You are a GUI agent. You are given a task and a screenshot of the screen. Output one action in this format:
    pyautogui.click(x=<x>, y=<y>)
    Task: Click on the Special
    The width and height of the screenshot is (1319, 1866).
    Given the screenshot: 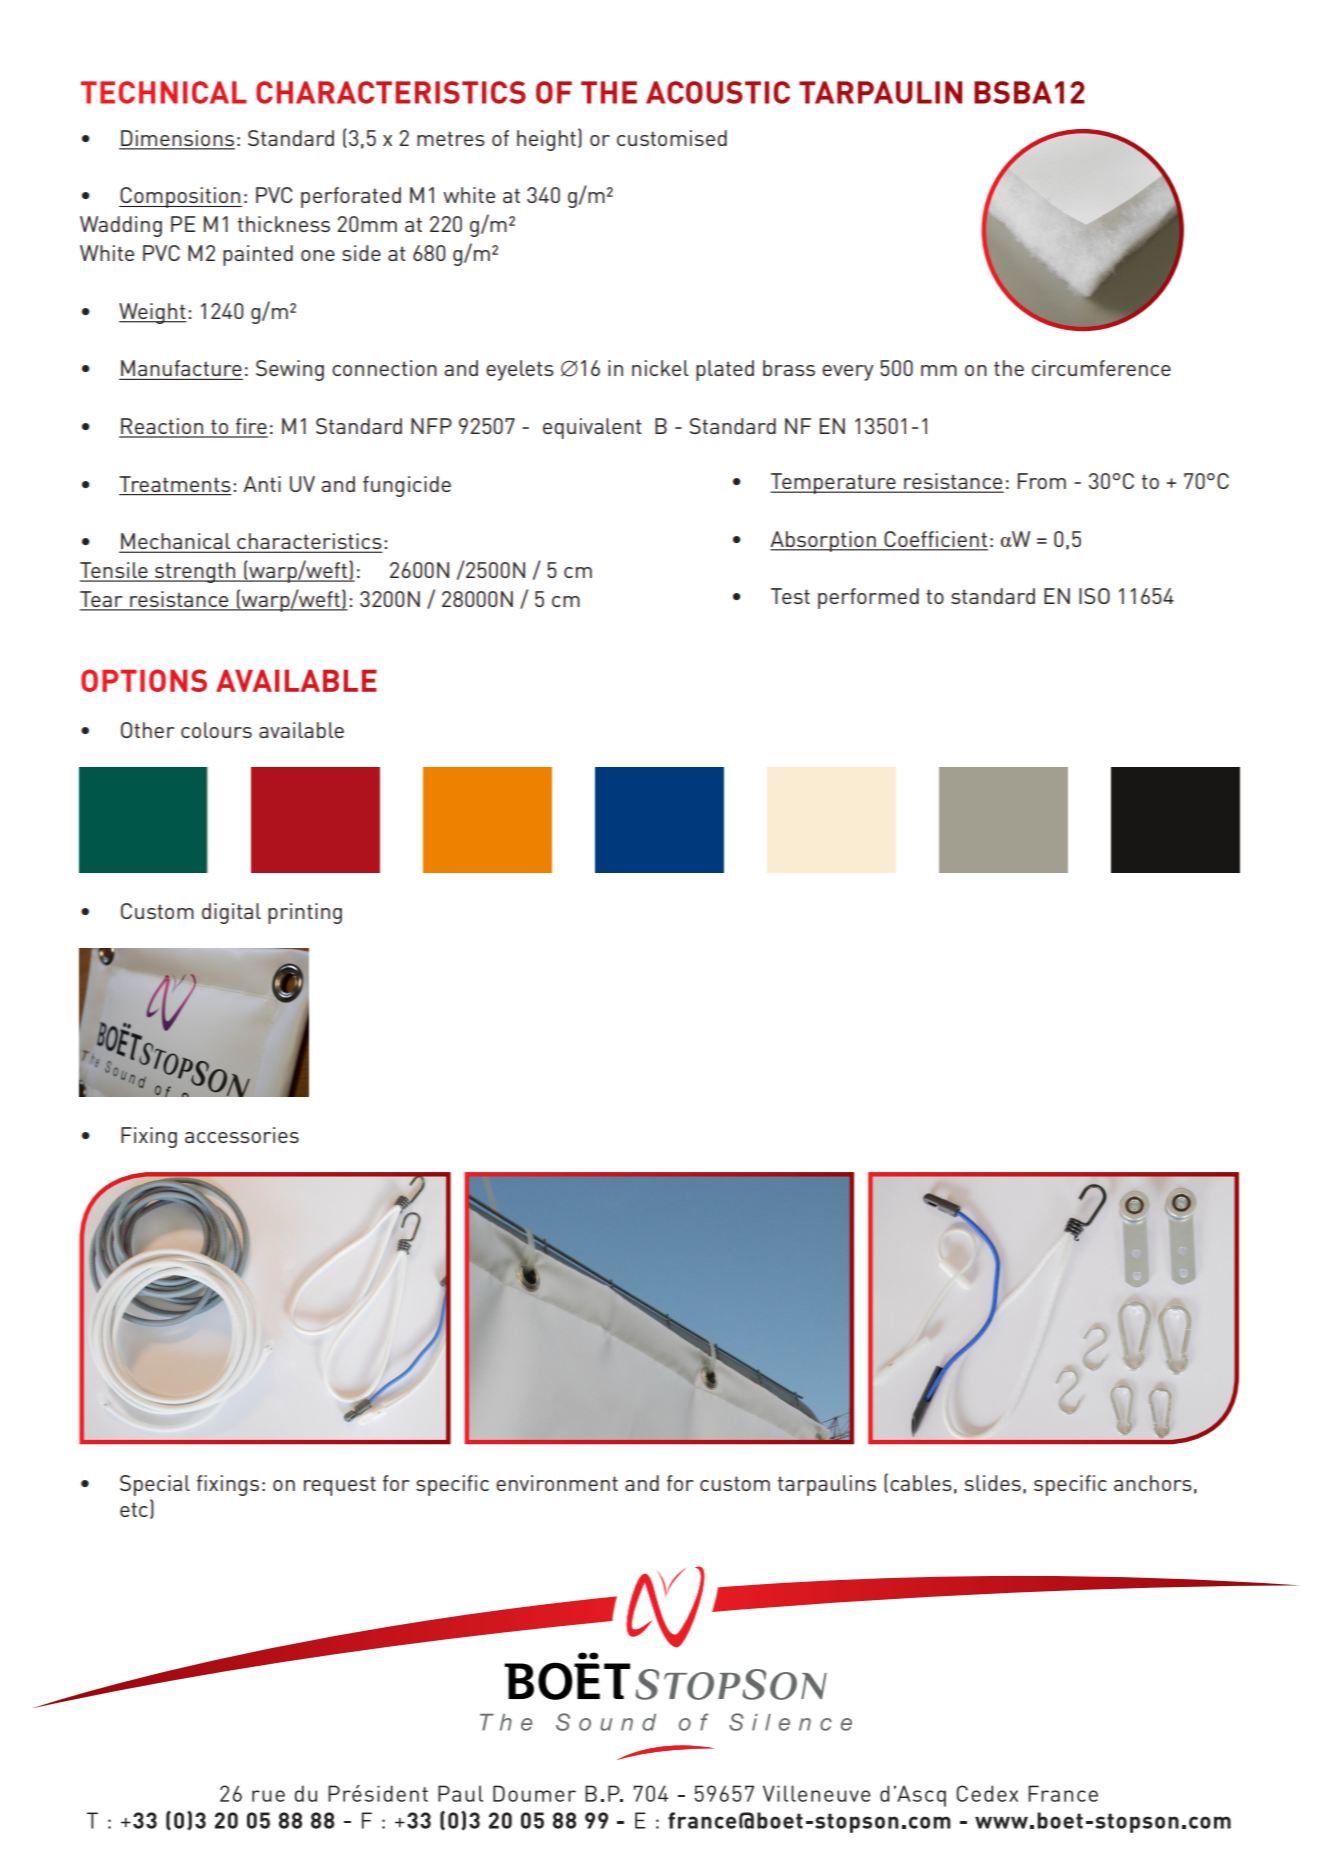 What is the action you would take?
    pyautogui.click(x=155, y=1485)
